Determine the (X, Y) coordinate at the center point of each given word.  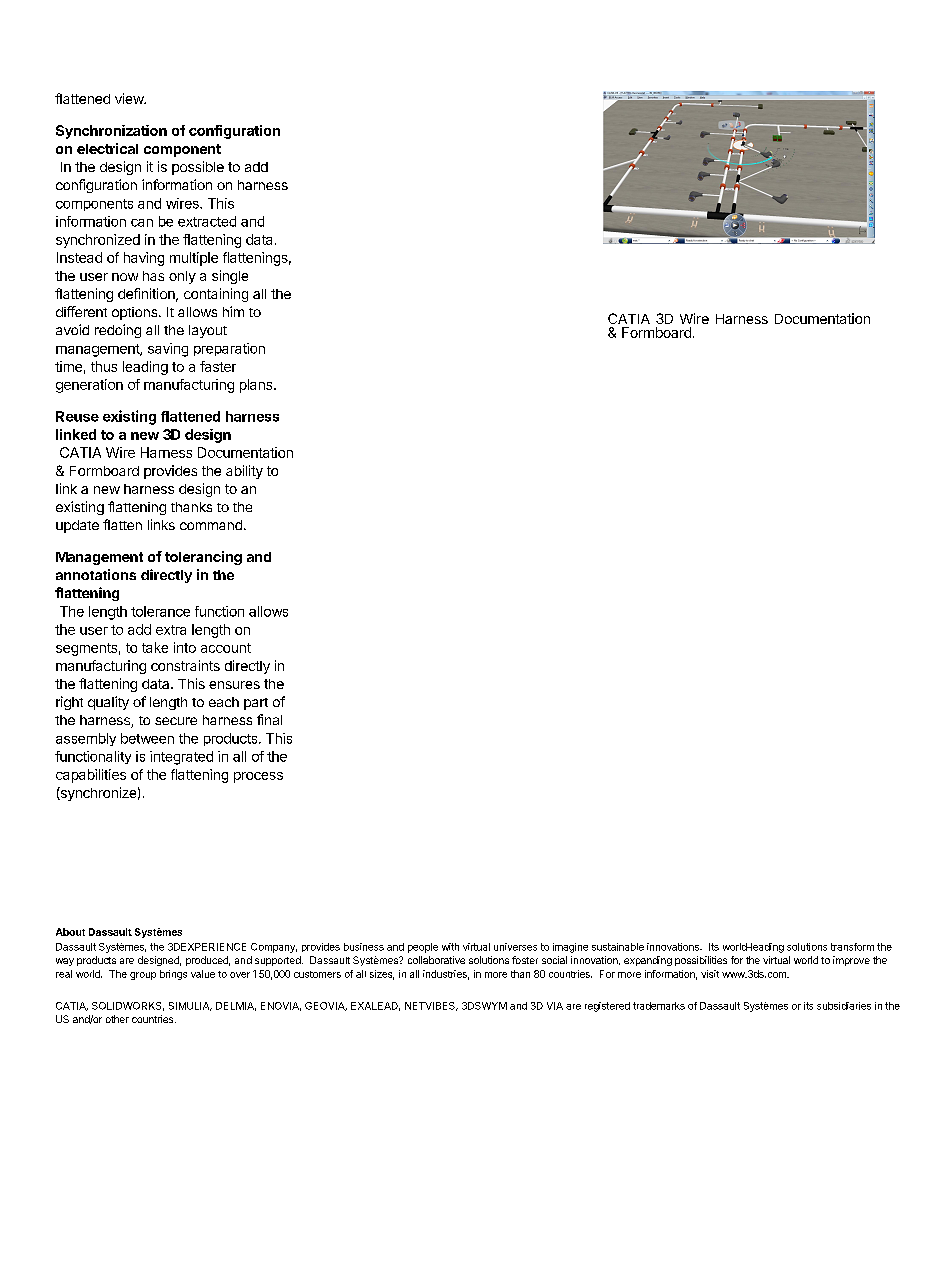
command (211, 525)
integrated (181, 758)
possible (198, 168)
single (230, 277)
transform (852, 947)
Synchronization (111, 132)
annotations (96, 574)
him (233, 311)
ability (244, 472)
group (143, 976)
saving (168, 350)
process (258, 777)
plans (257, 386)
